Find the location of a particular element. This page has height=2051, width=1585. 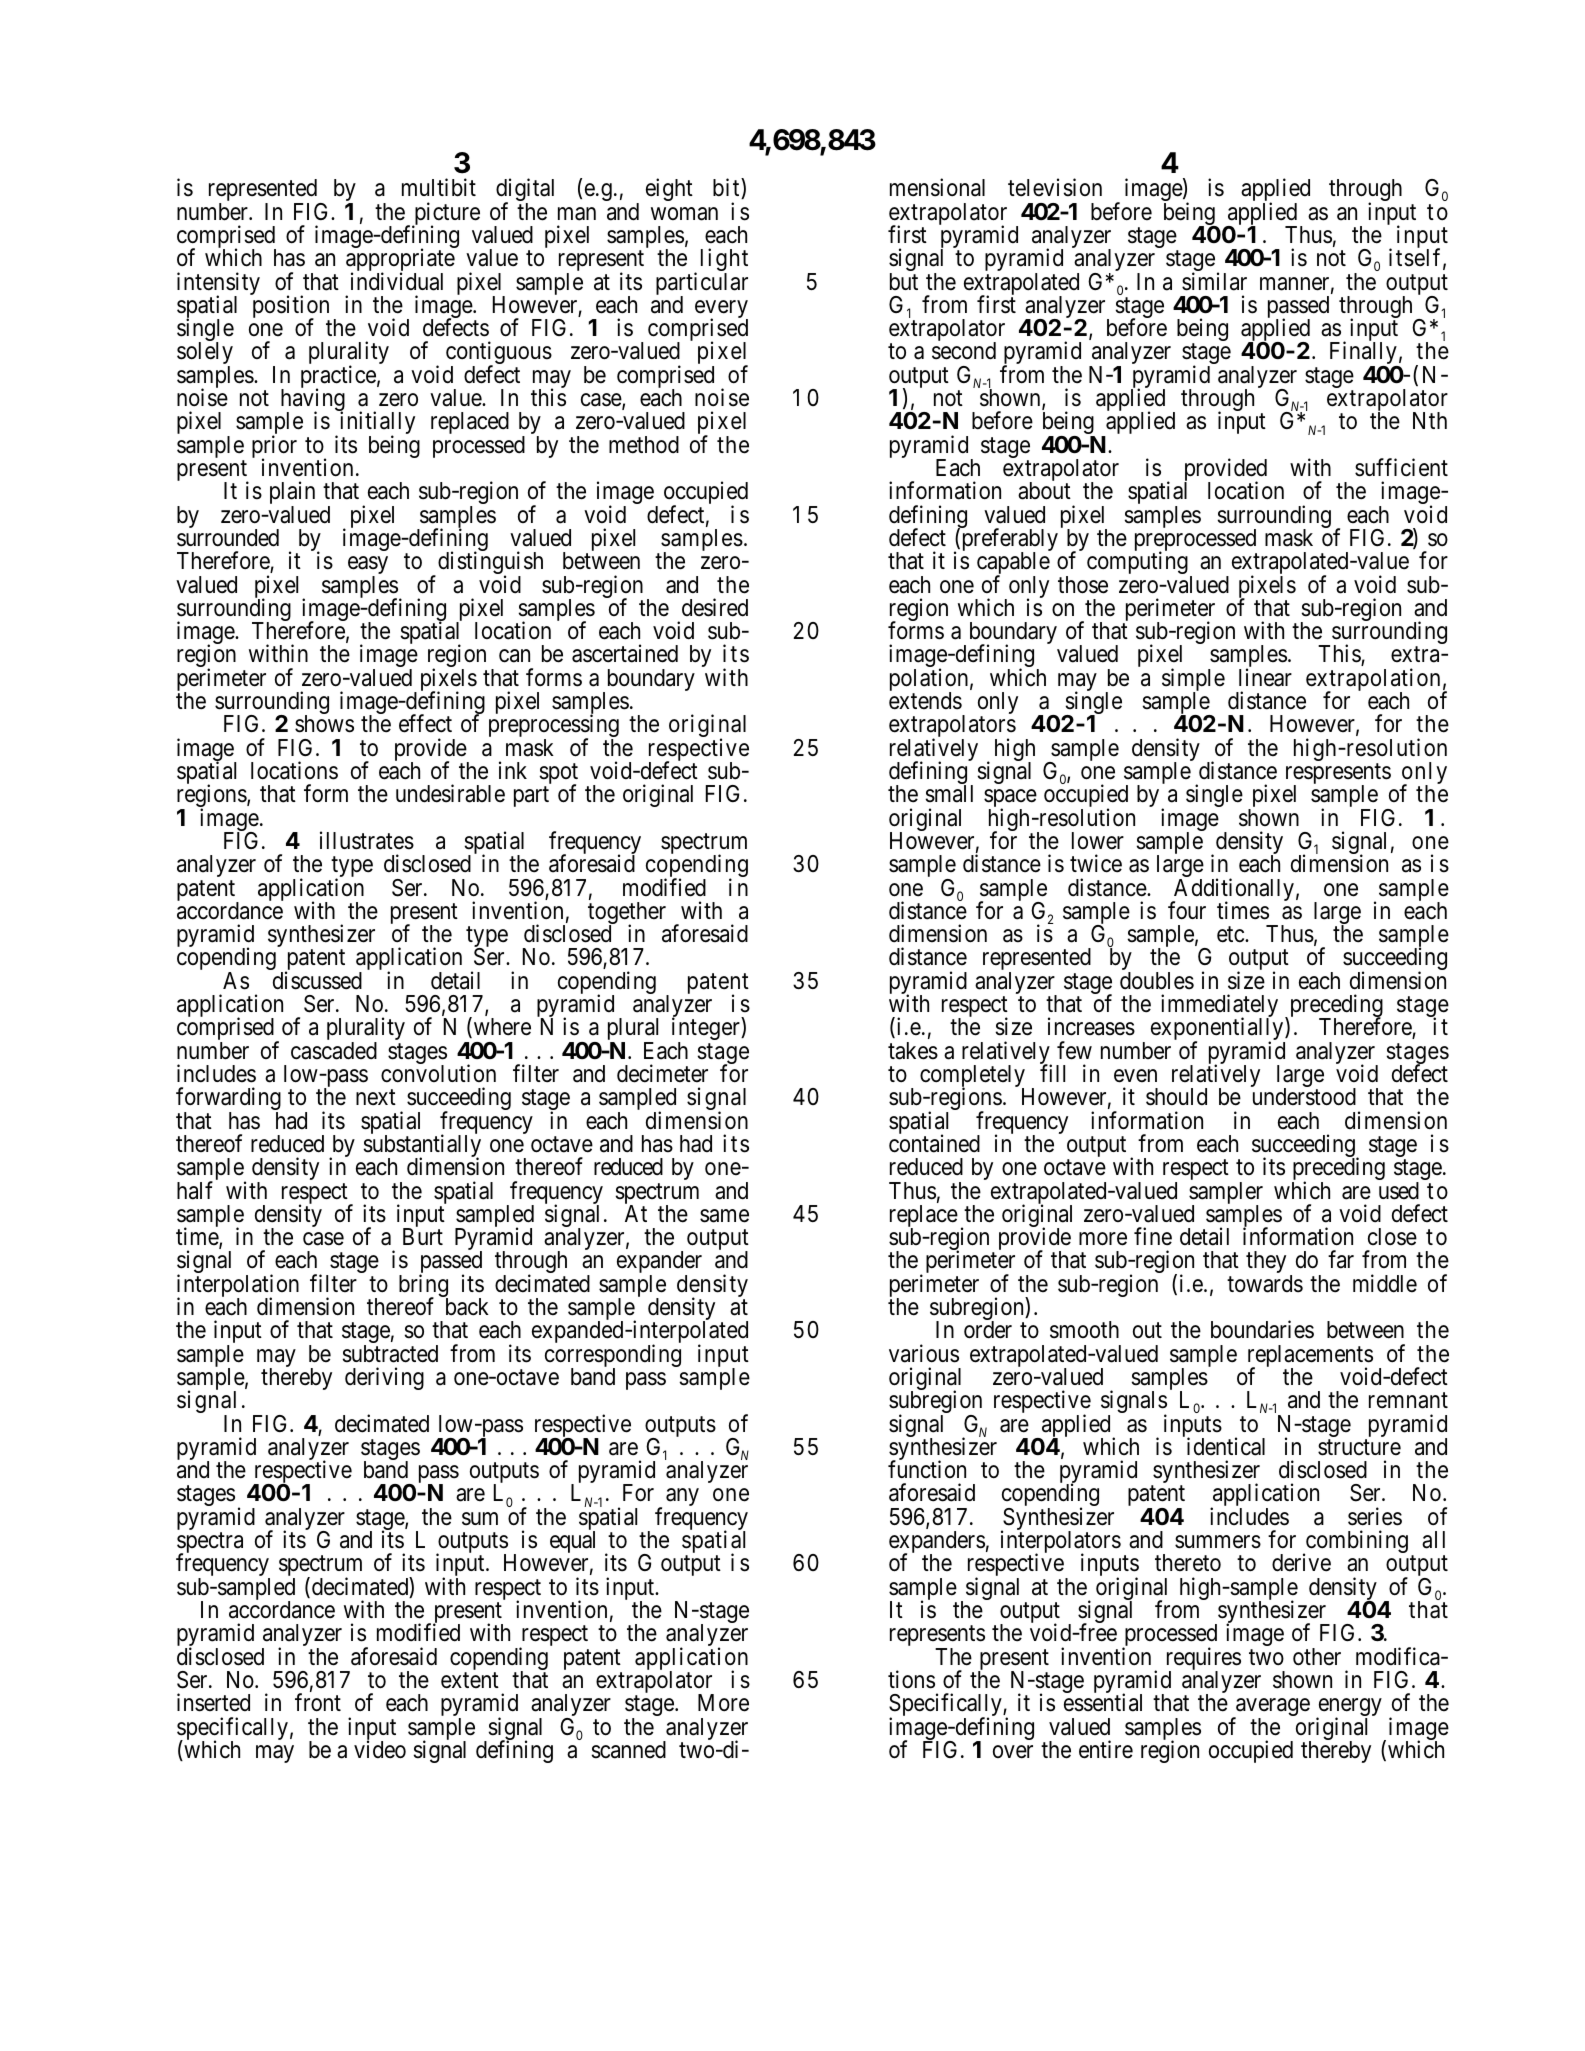

scanned is located at coordinates (628, 1750).
